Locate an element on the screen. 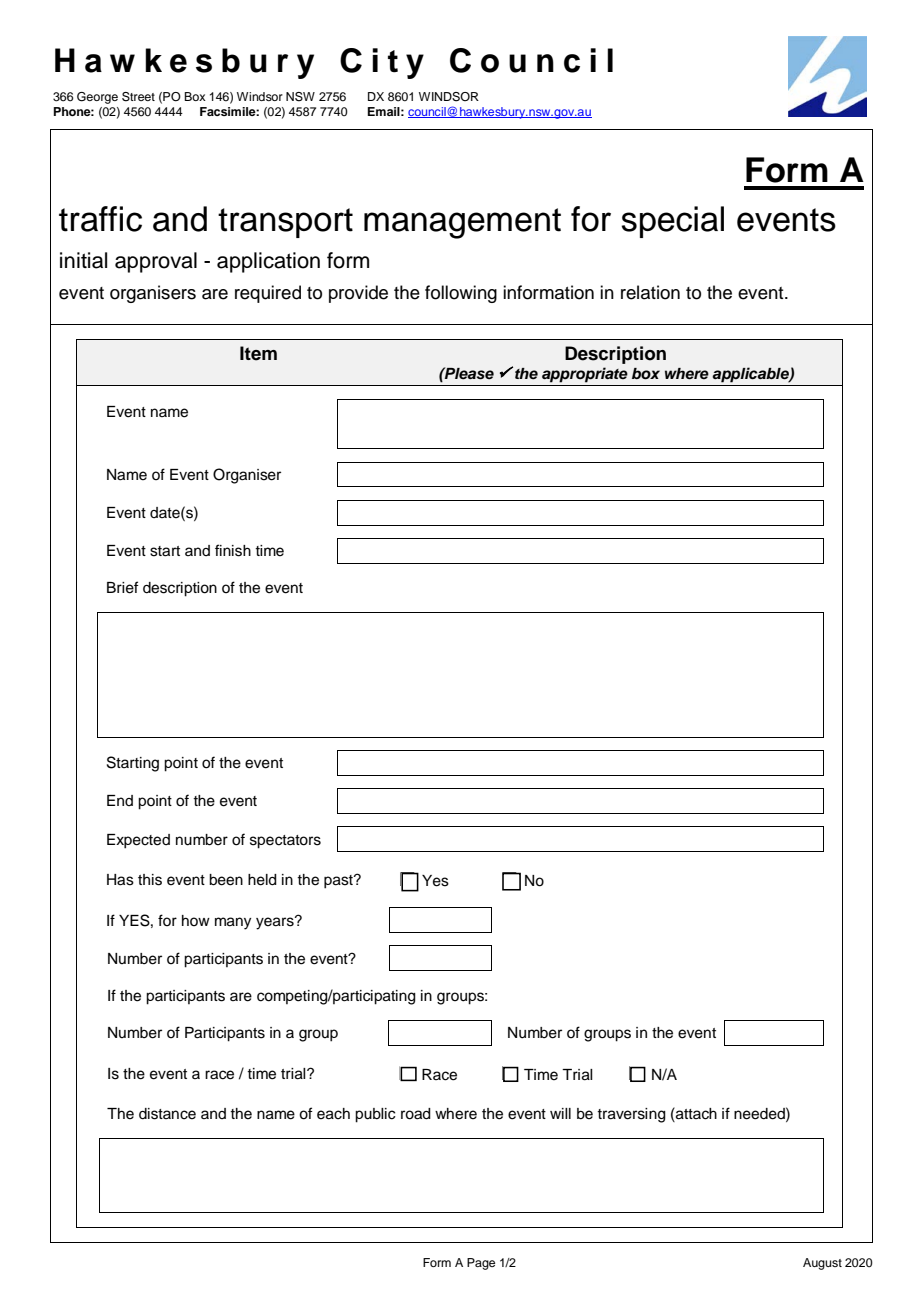 The image size is (924, 1307). traversing is located at coordinates (631, 1115).
